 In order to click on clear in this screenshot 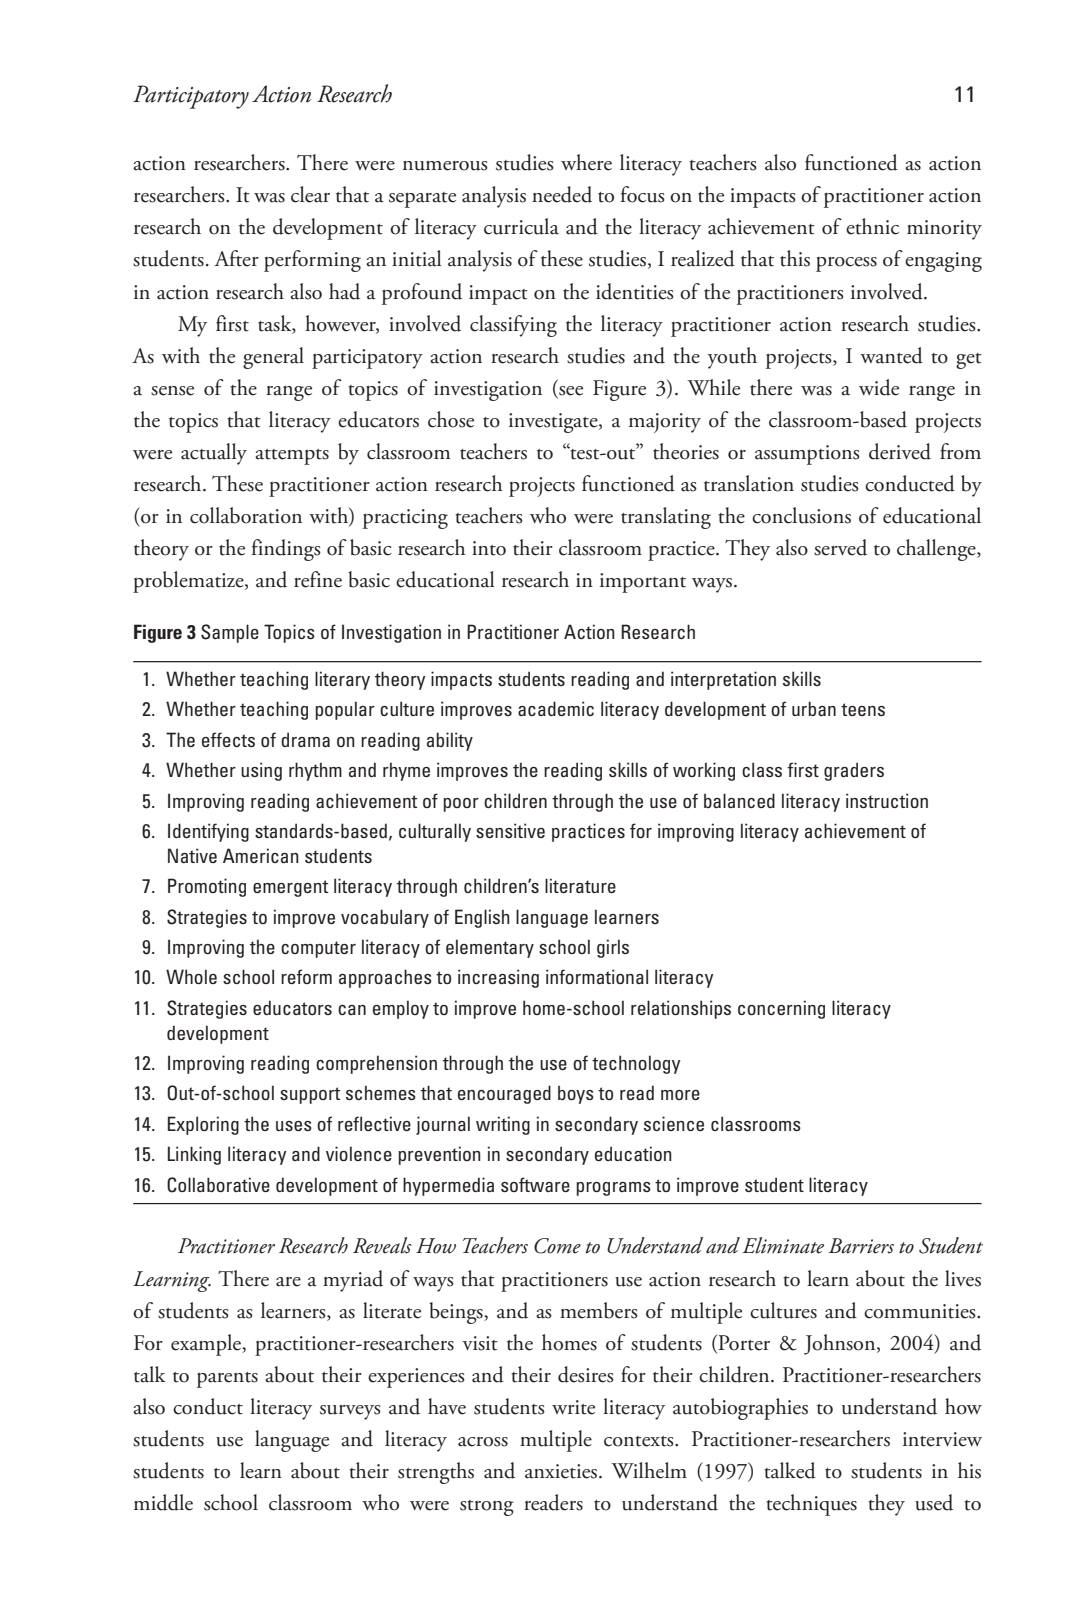, I will do `click(310, 194)`.
